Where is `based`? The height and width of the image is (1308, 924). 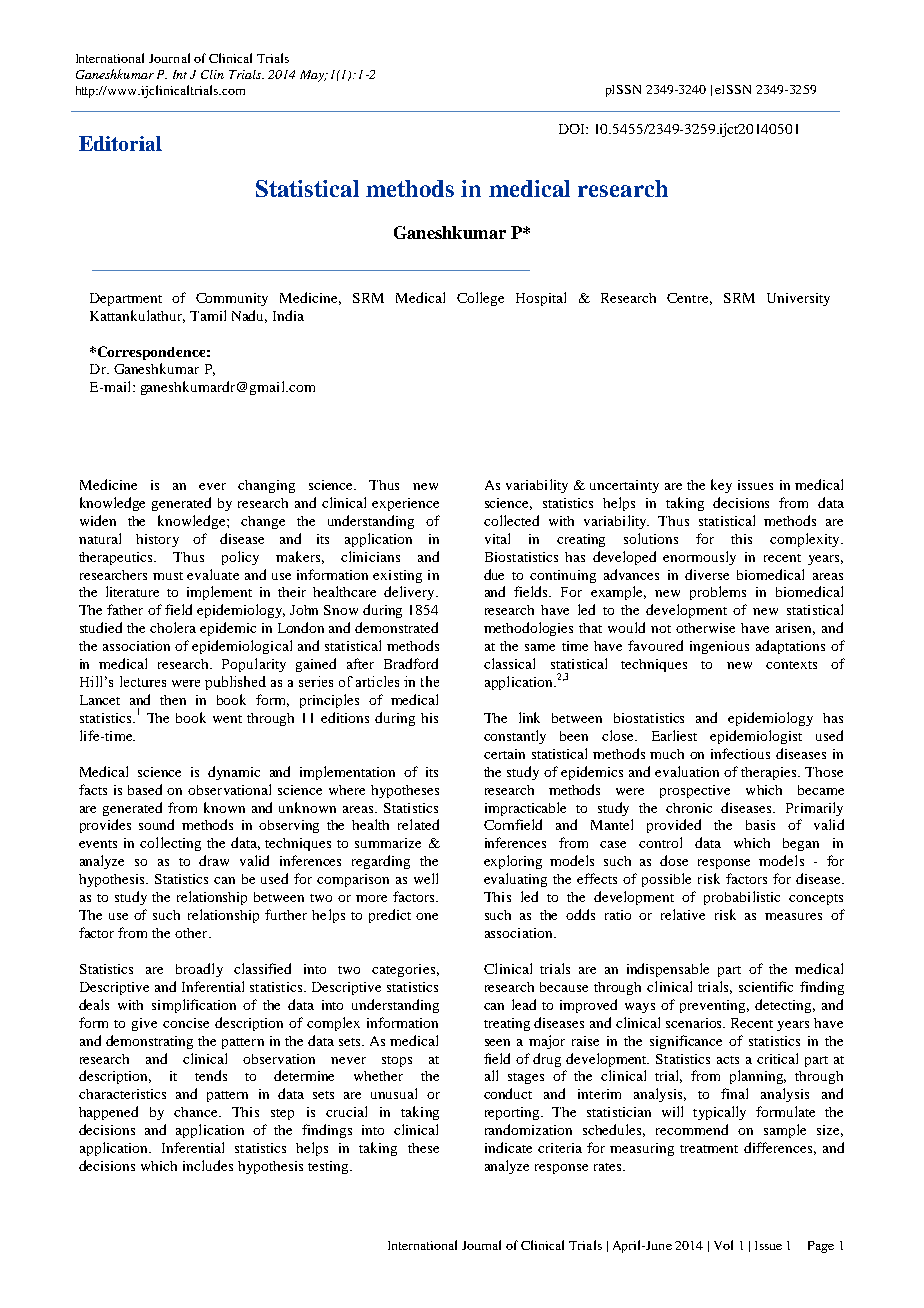 based is located at coordinates (145, 789).
